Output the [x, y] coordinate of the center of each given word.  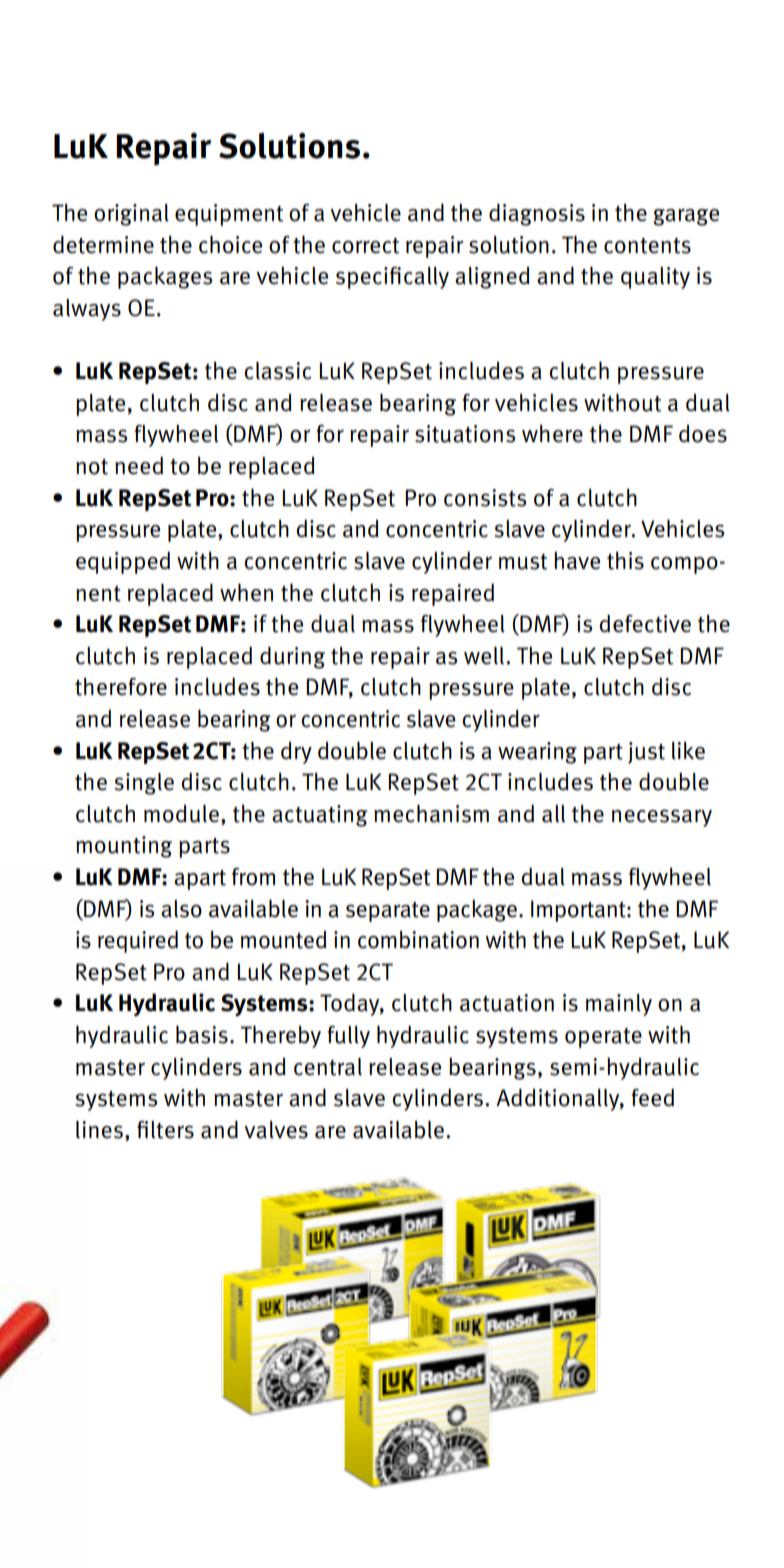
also [181, 909]
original [131, 215]
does [703, 433]
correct [365, 246]
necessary [662, 818]
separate [388, 912]
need [139, 465]
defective [645, 623]
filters [165, 1130]
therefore [121, 686]
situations [465, 434]
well [485, 656]
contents [647, 246]
